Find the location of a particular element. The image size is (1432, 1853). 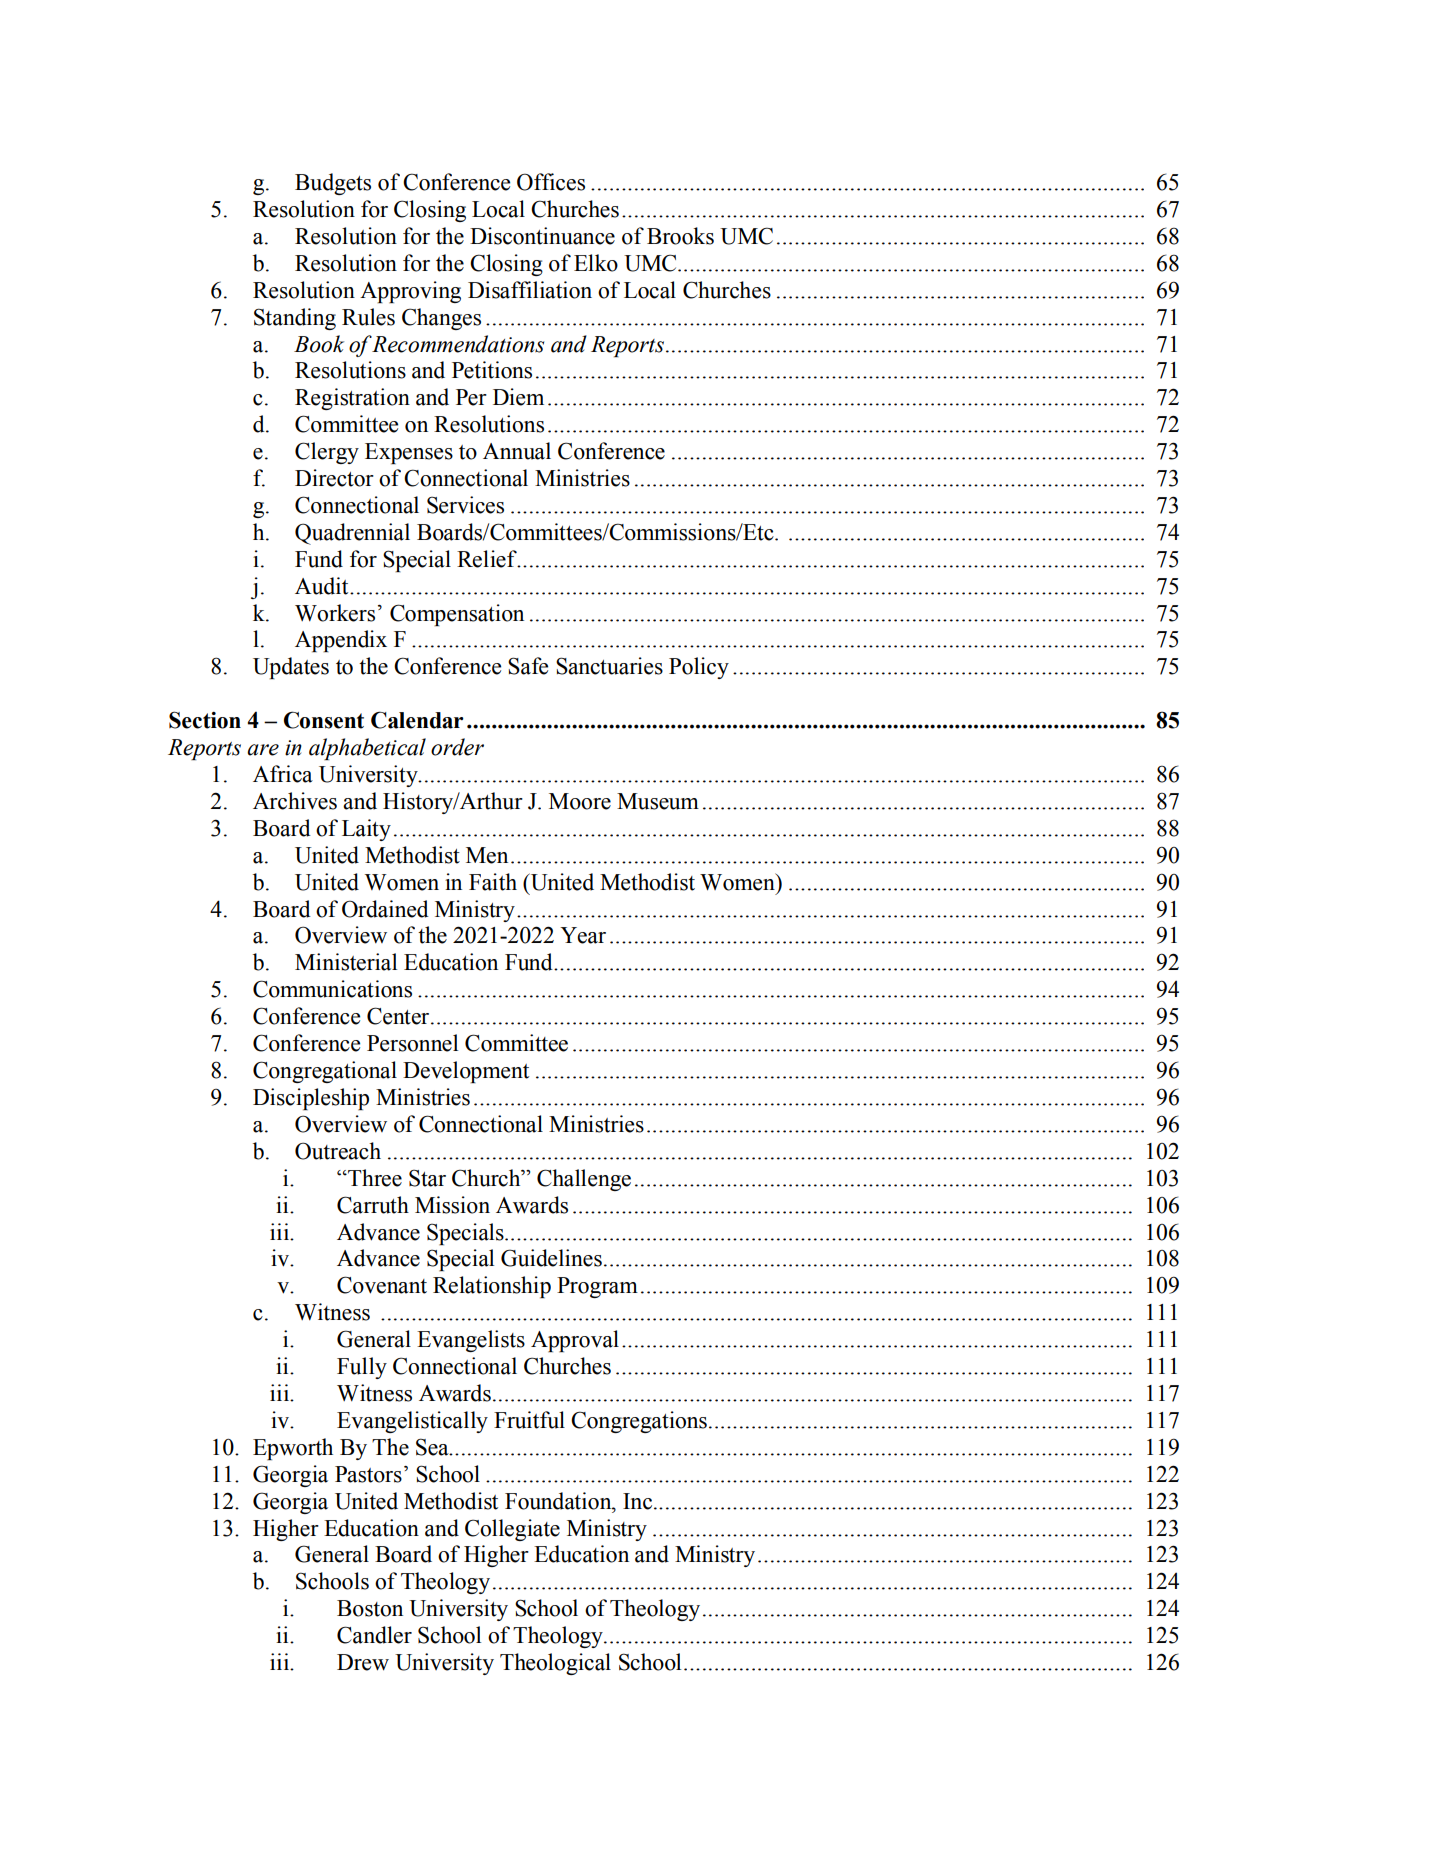

Evangelists is located at coordinates (471, 1341).
